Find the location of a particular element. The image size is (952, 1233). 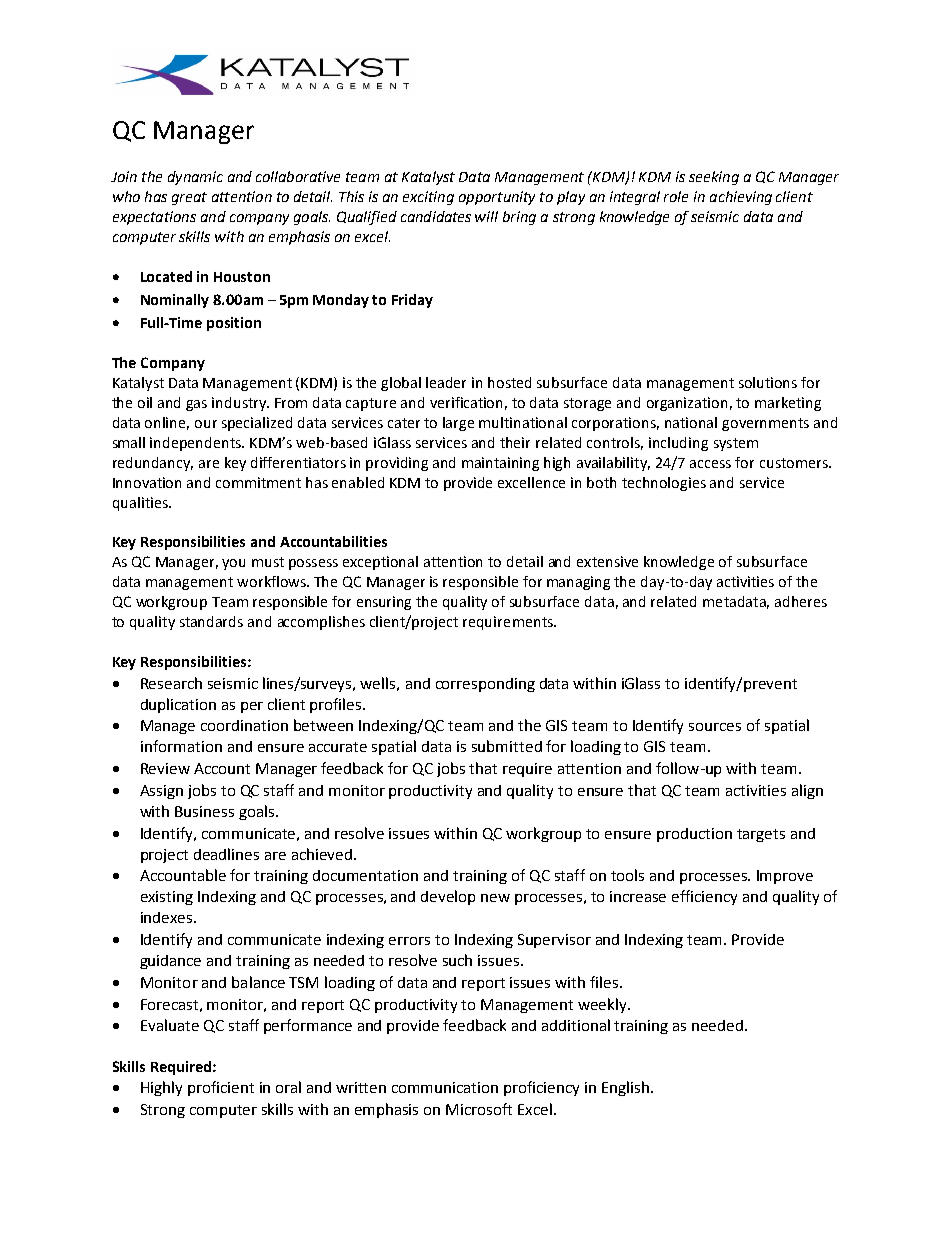

corresponding is located at coordinates (485, 685).
